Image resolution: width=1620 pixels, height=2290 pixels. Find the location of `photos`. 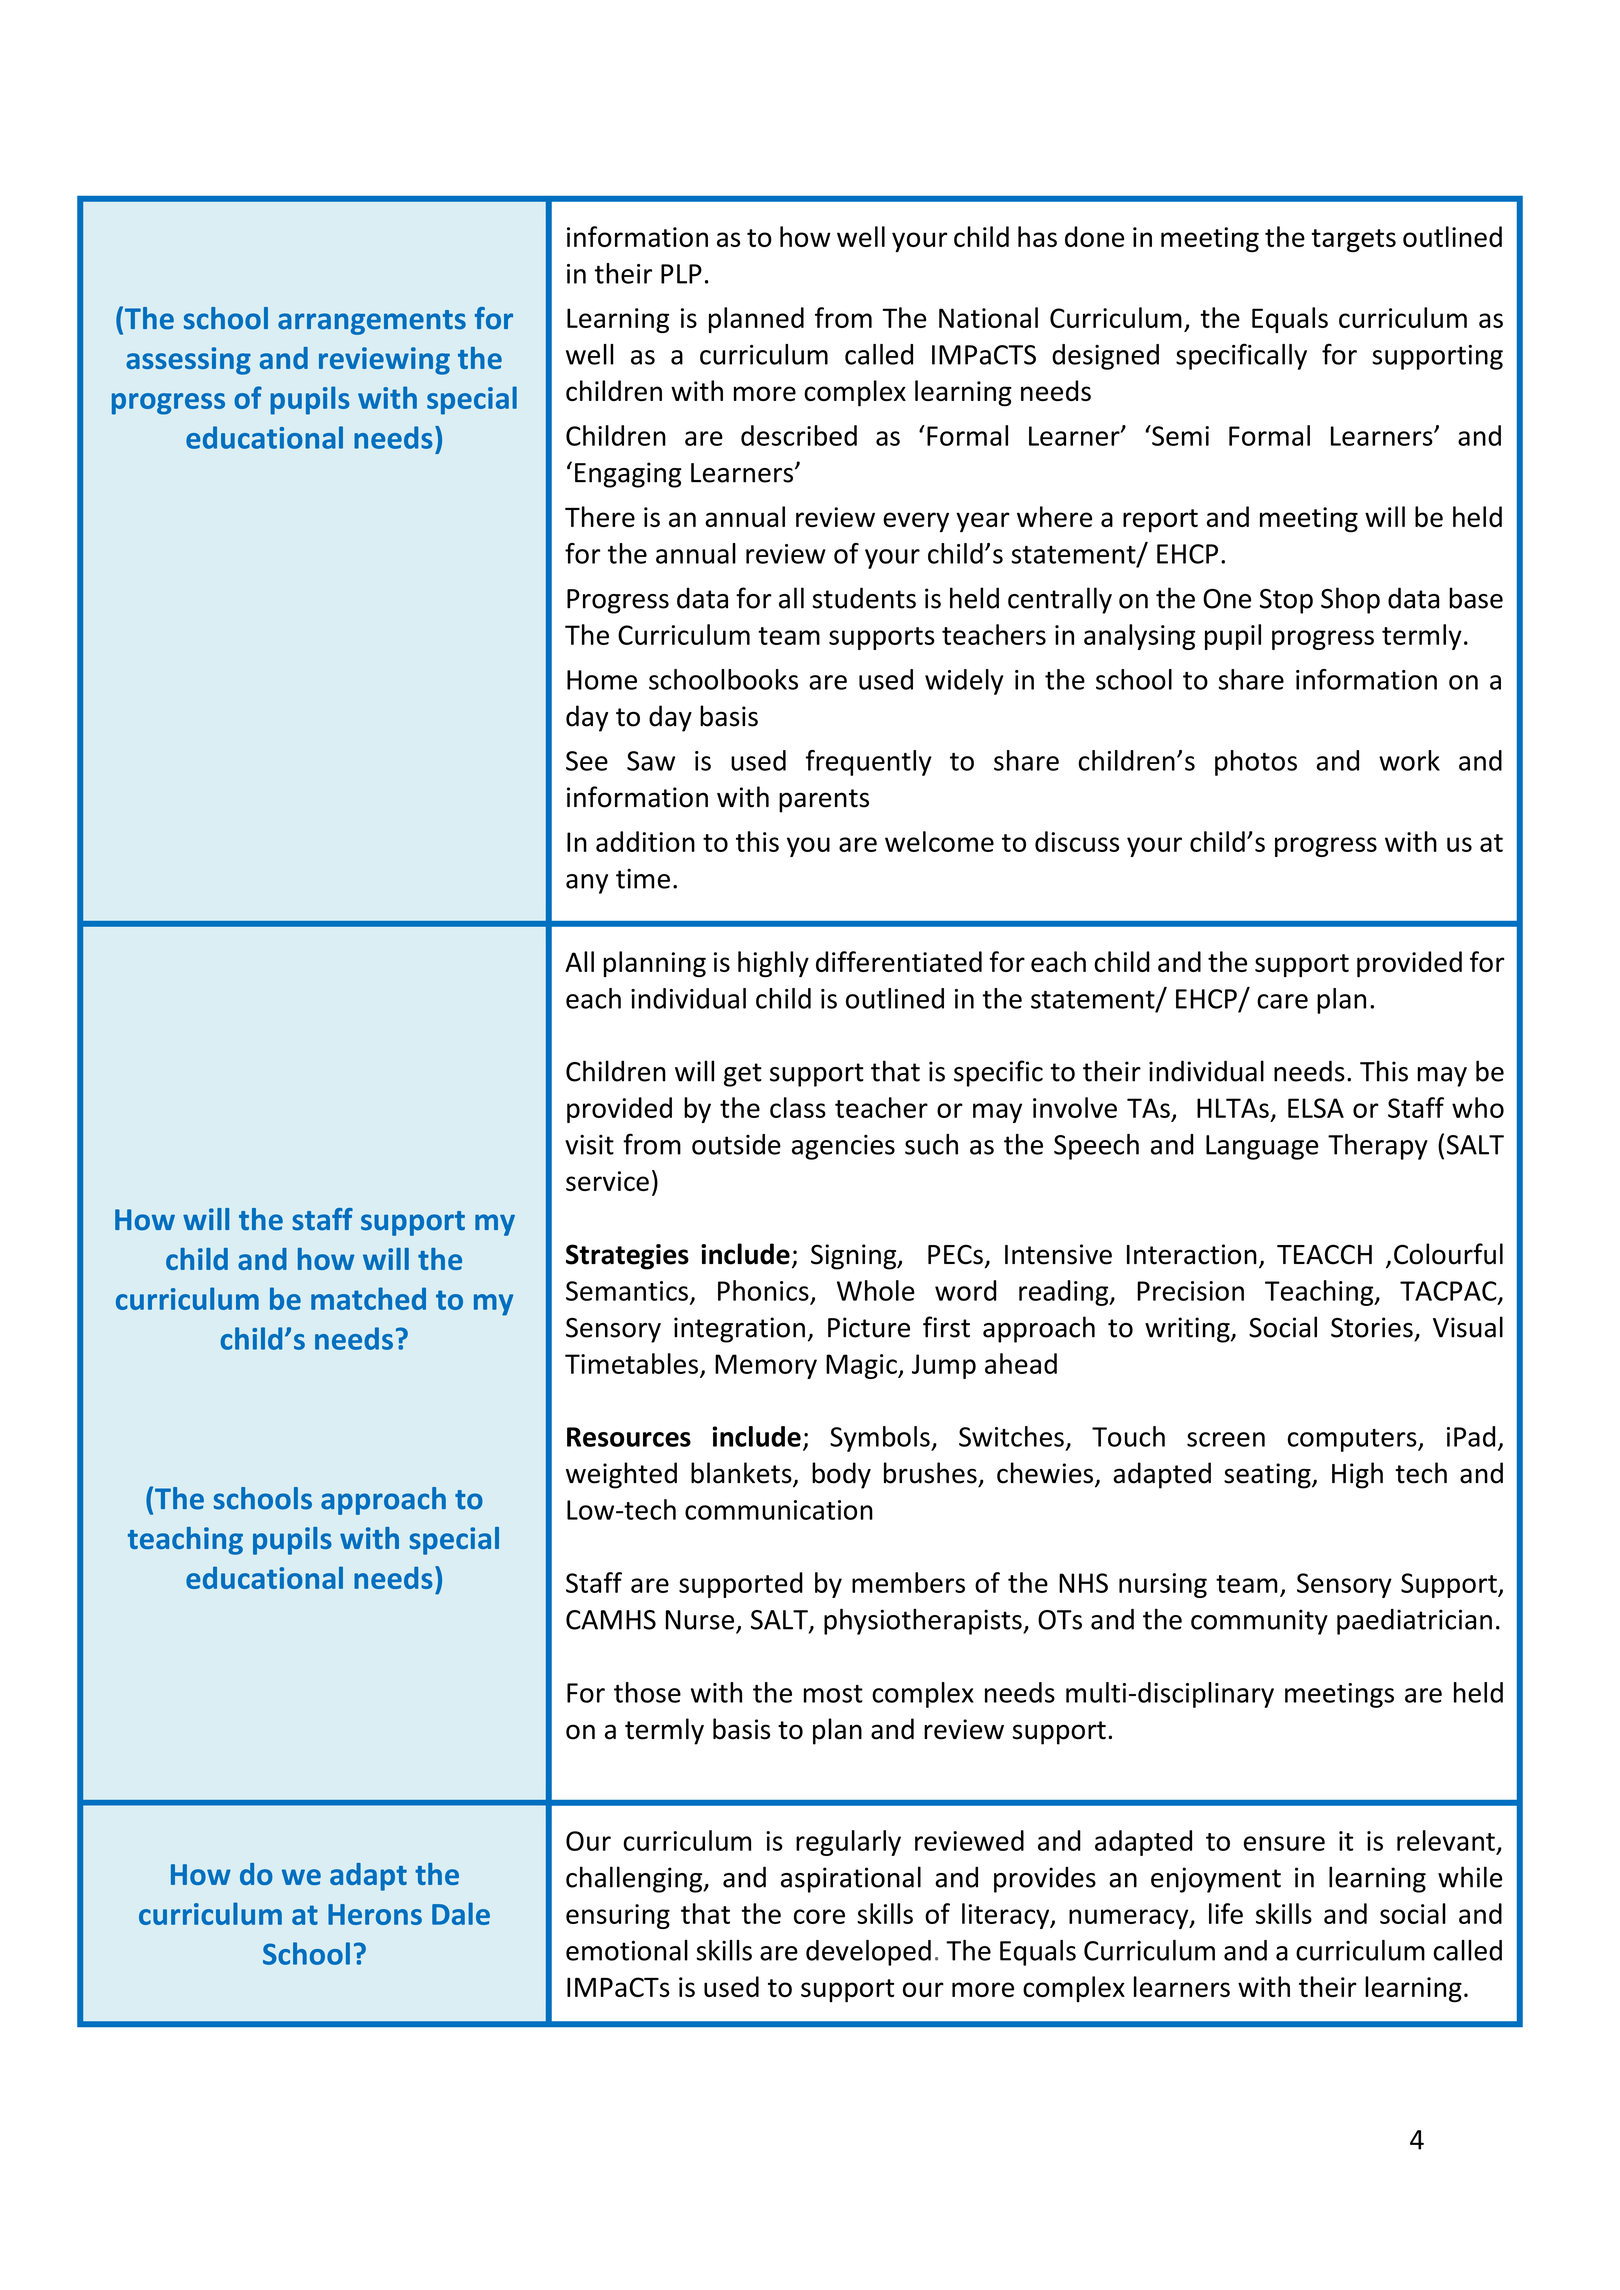

photos is located at coordinates (1256, 763).
